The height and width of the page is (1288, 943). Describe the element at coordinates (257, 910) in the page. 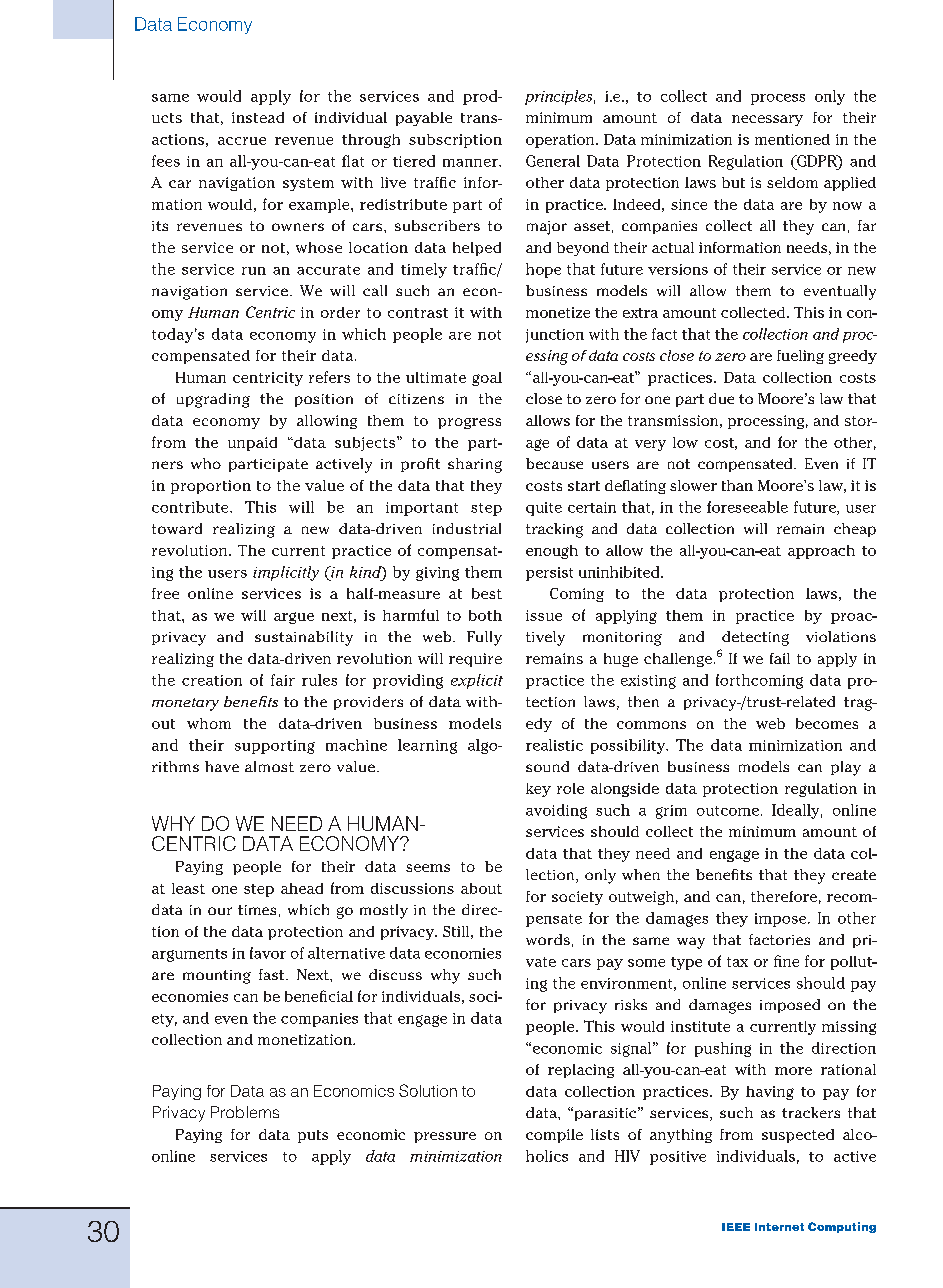

I see `times` at that location.
